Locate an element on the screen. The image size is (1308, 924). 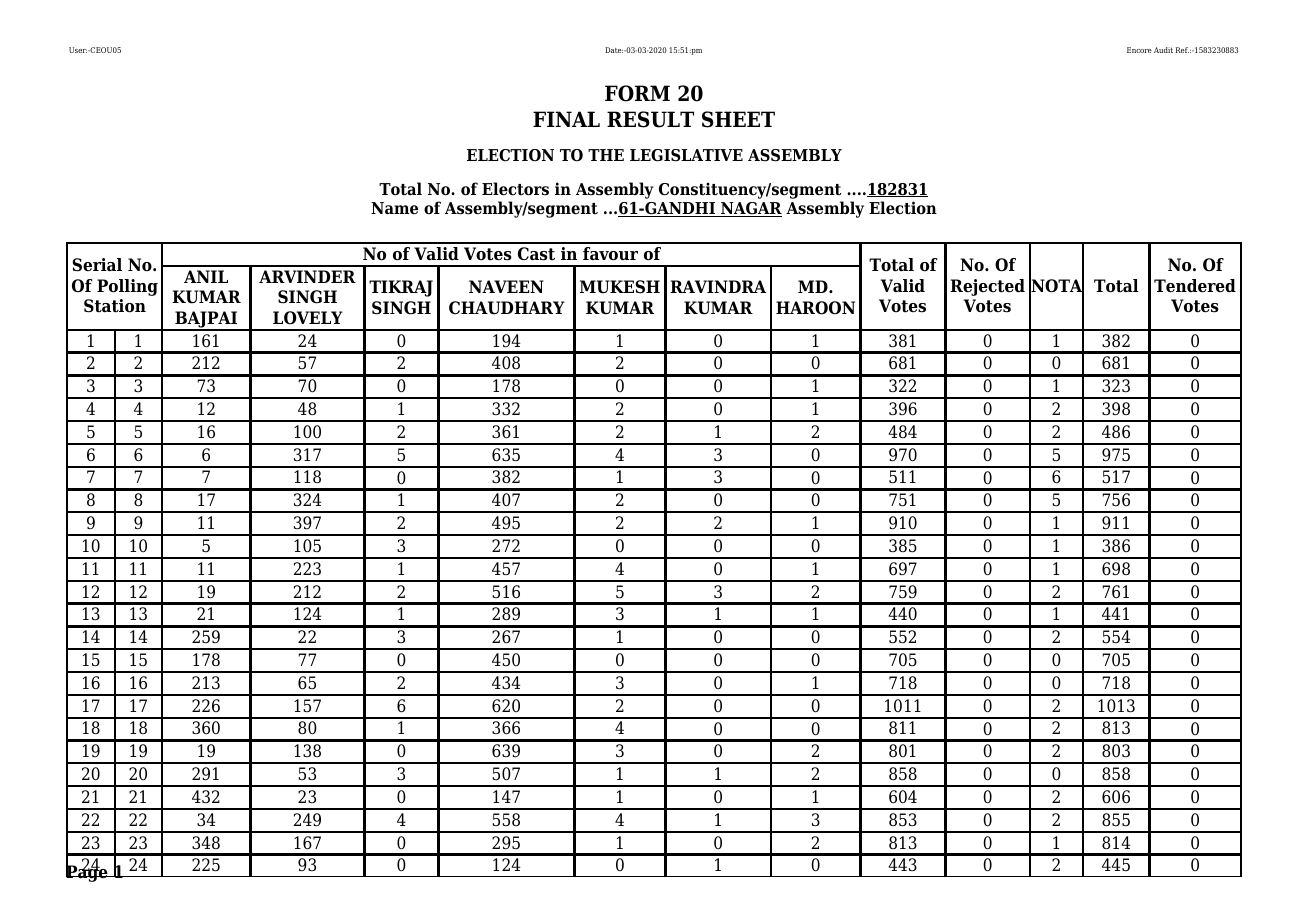
FORM is located at coordinates (637, 93).
